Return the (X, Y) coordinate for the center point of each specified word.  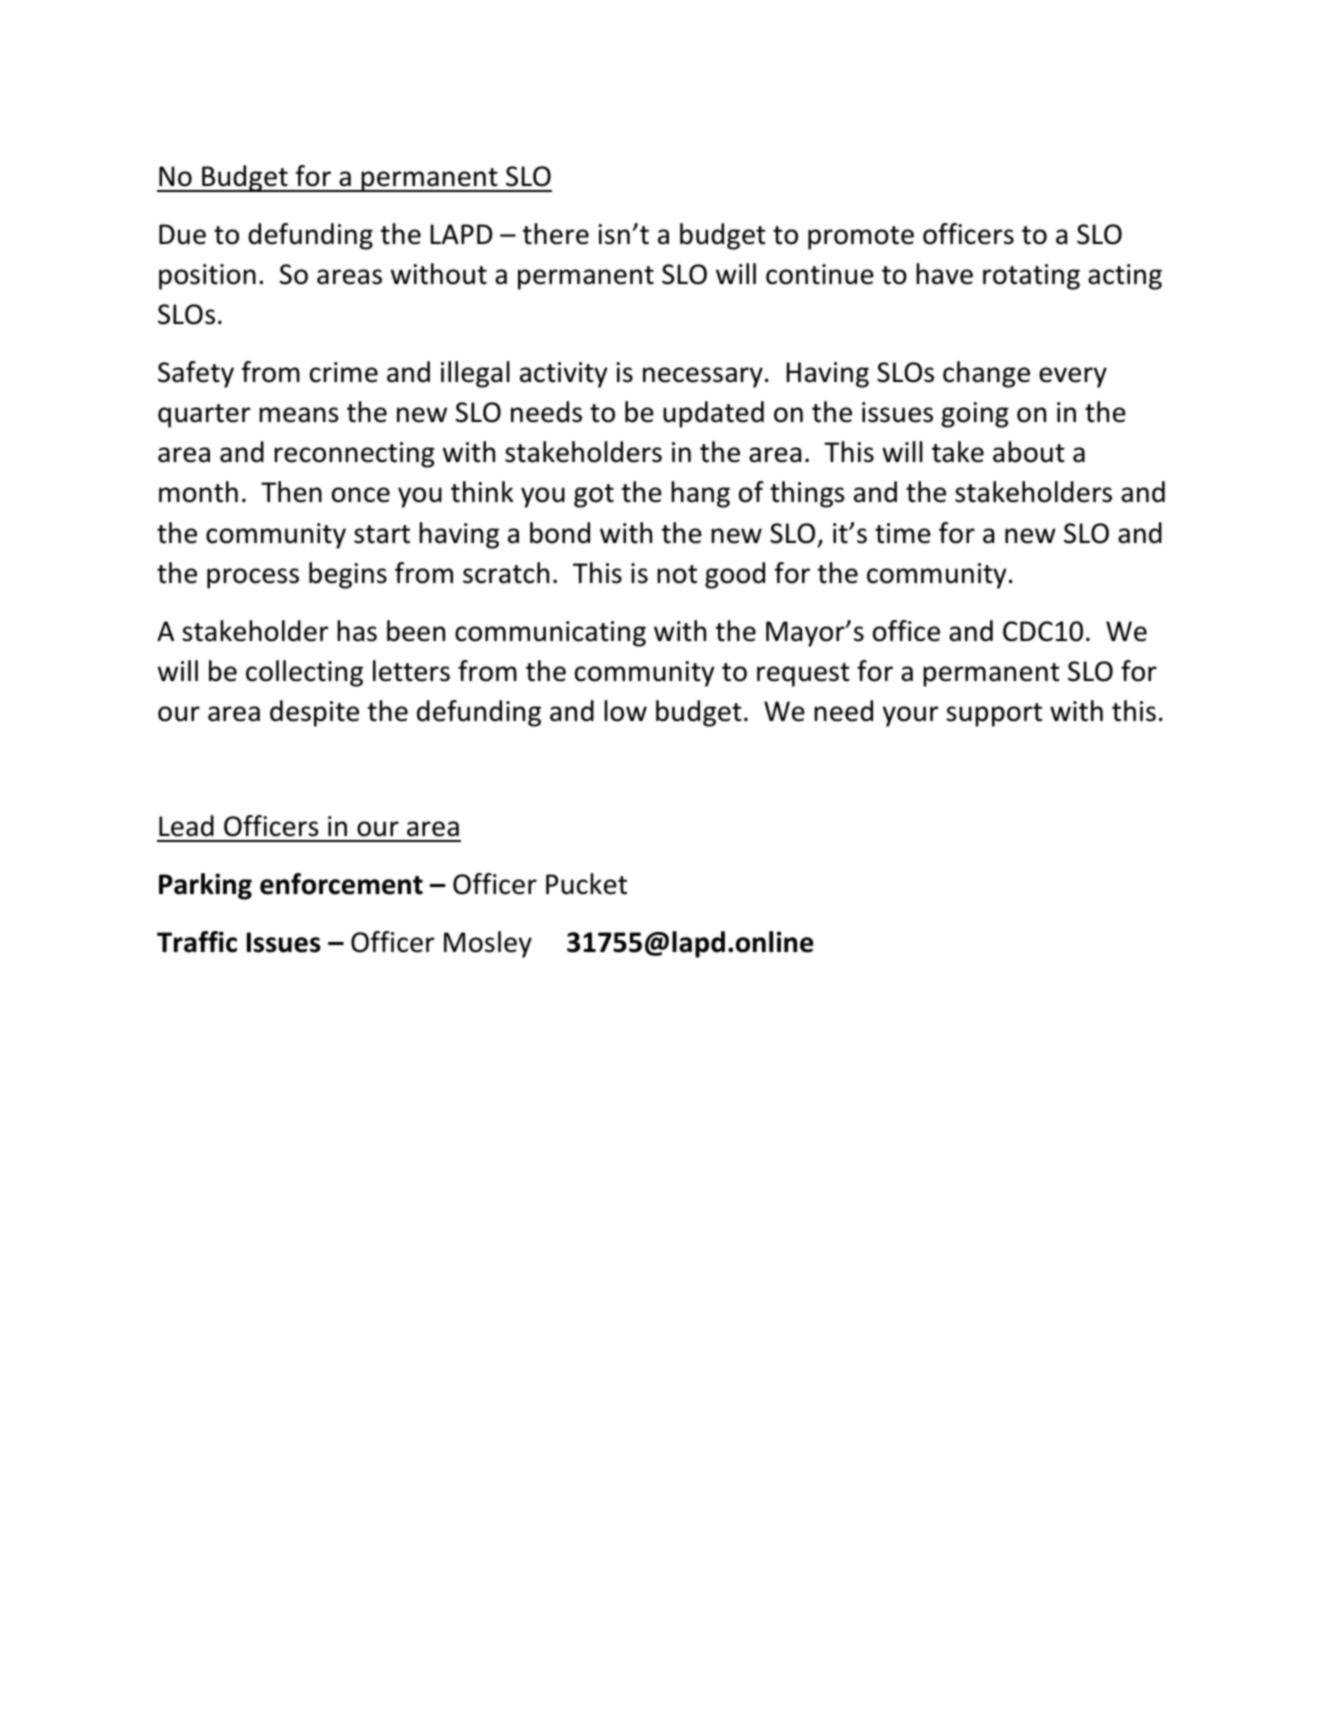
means (299, 415)
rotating (1031, 277)
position (207, 277)
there (555, 234)
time (903, 533)
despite (314, 713)
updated (713, 414)
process (253, 578)
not (677, 574)
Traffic (197, 942)
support (994, 715)
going (975, 415)
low (625, 711)
